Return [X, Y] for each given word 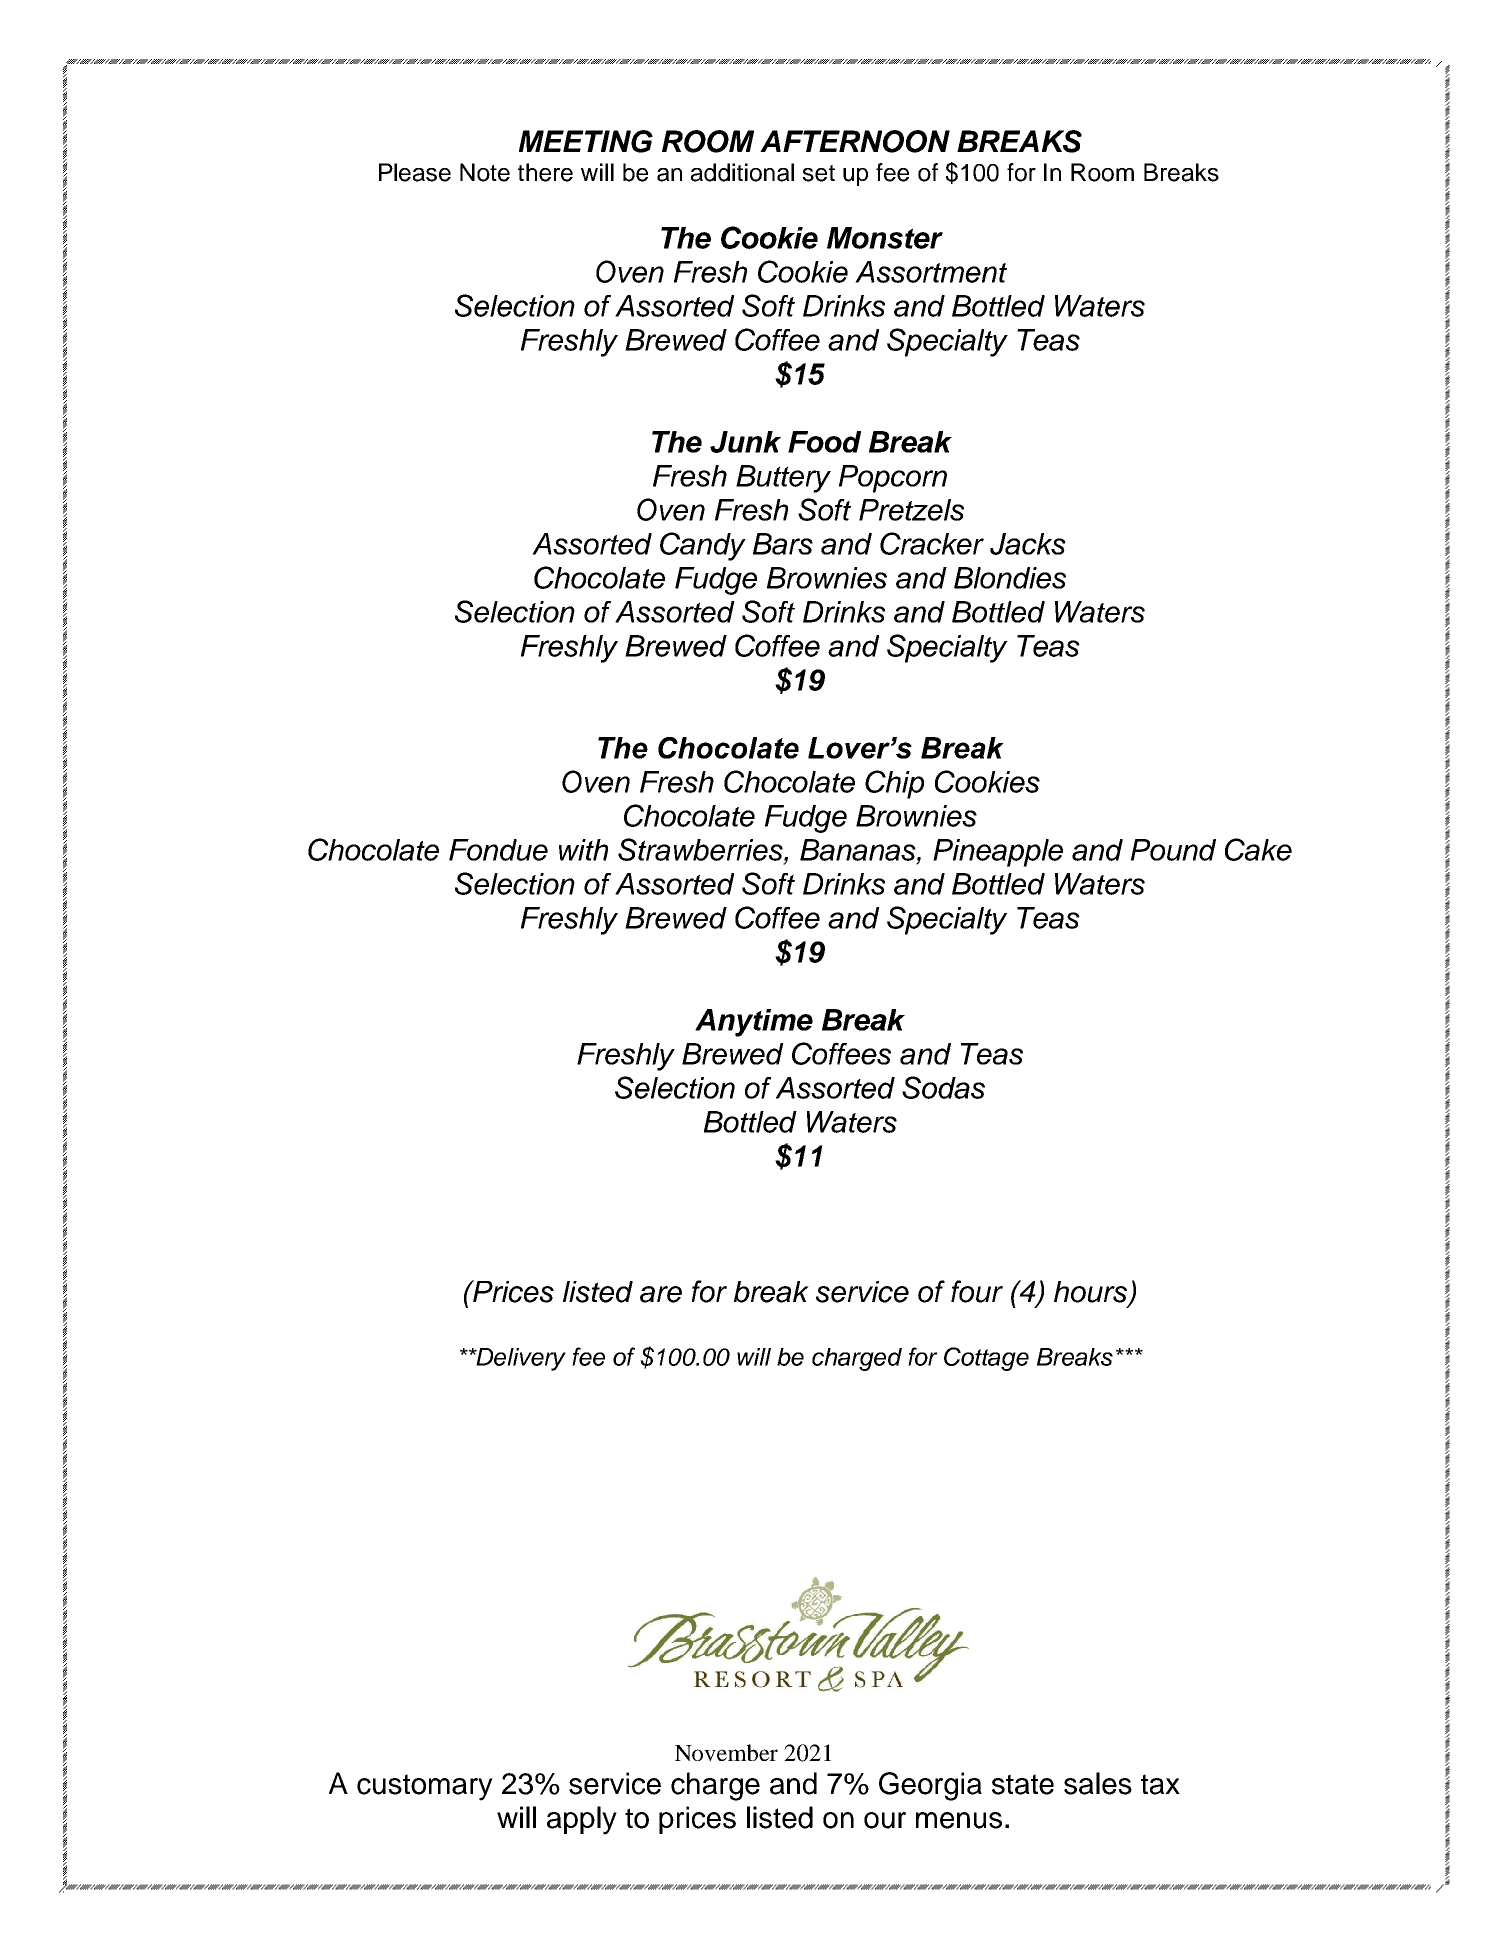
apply [582, 1820]
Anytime [754, 1023]
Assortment [931, 272]
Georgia [930, 1786]
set [819, 173]
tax [1160, 1784]
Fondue [498, 850]
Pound [1173, 850]
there [545, 172]
